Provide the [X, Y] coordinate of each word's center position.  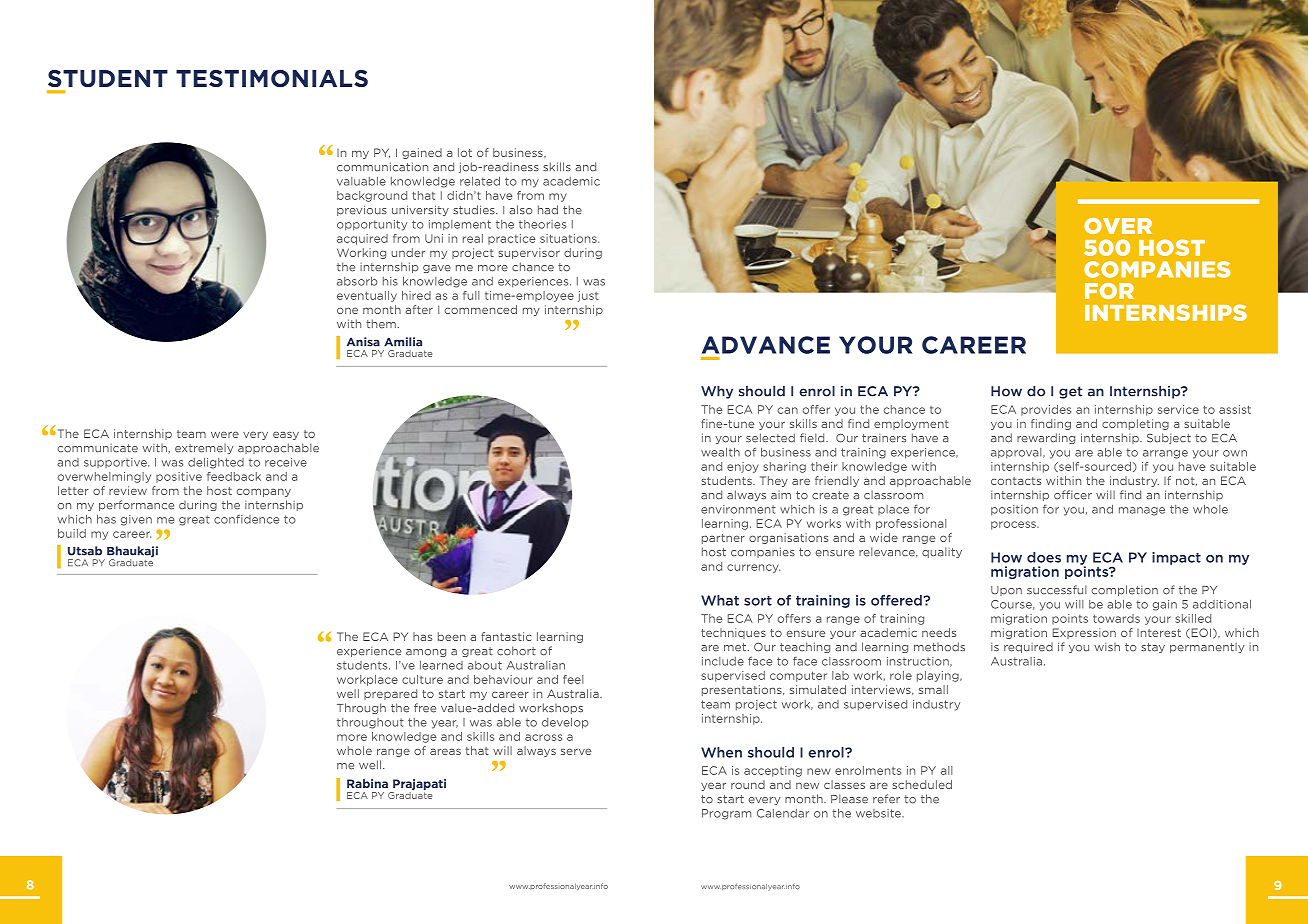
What [720, 600]
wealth [720, 452]
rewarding [1046, 438]
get [1070, 392]
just [588, 296]
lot [465, 152]
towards [1116, 618]
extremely [204, 448]
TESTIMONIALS [272, 79]
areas [445, 751]
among [426, 653]
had [548, 210]
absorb [357, 281]
